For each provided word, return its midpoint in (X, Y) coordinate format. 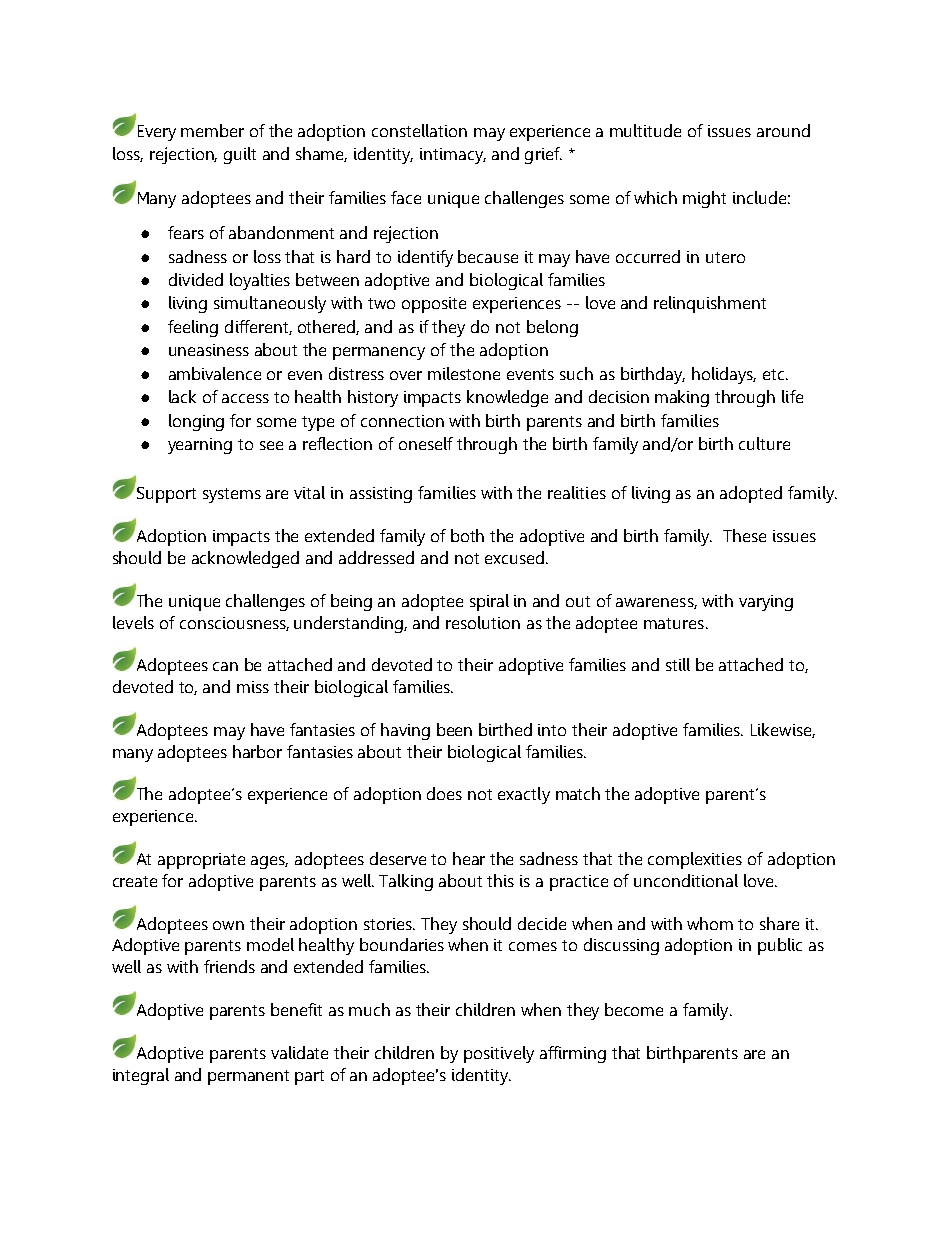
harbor (257, 751)
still (678, 664)
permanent (248, 1077)
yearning (200, 446)
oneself (426, 443)
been (454, 729)
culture (764, 443)
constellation (419, 130)
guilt (240, 155)
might (704, 199)
